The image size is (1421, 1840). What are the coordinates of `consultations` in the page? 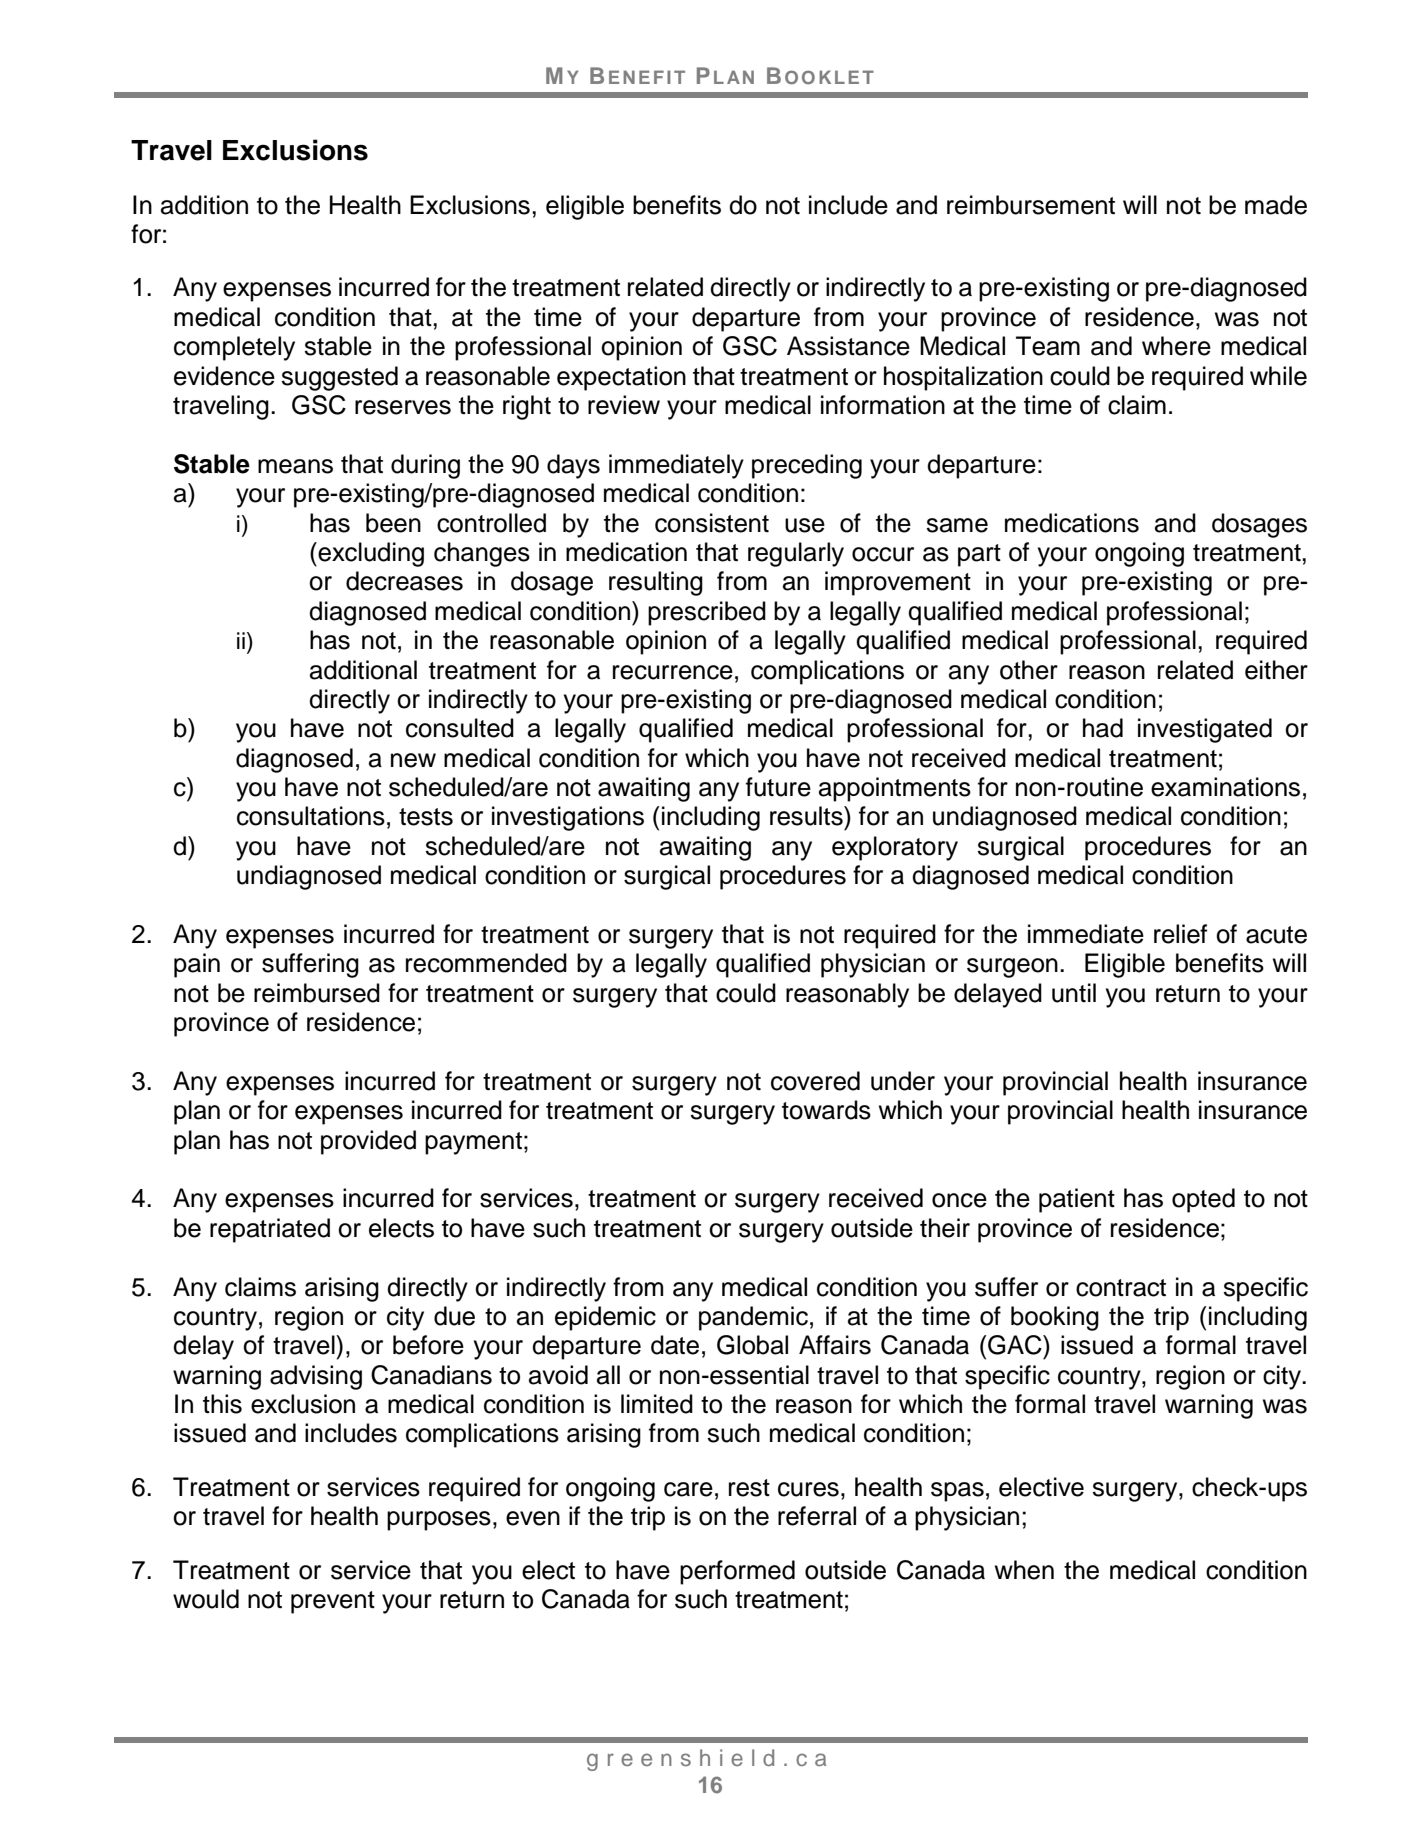 It's located at (311, 816).
